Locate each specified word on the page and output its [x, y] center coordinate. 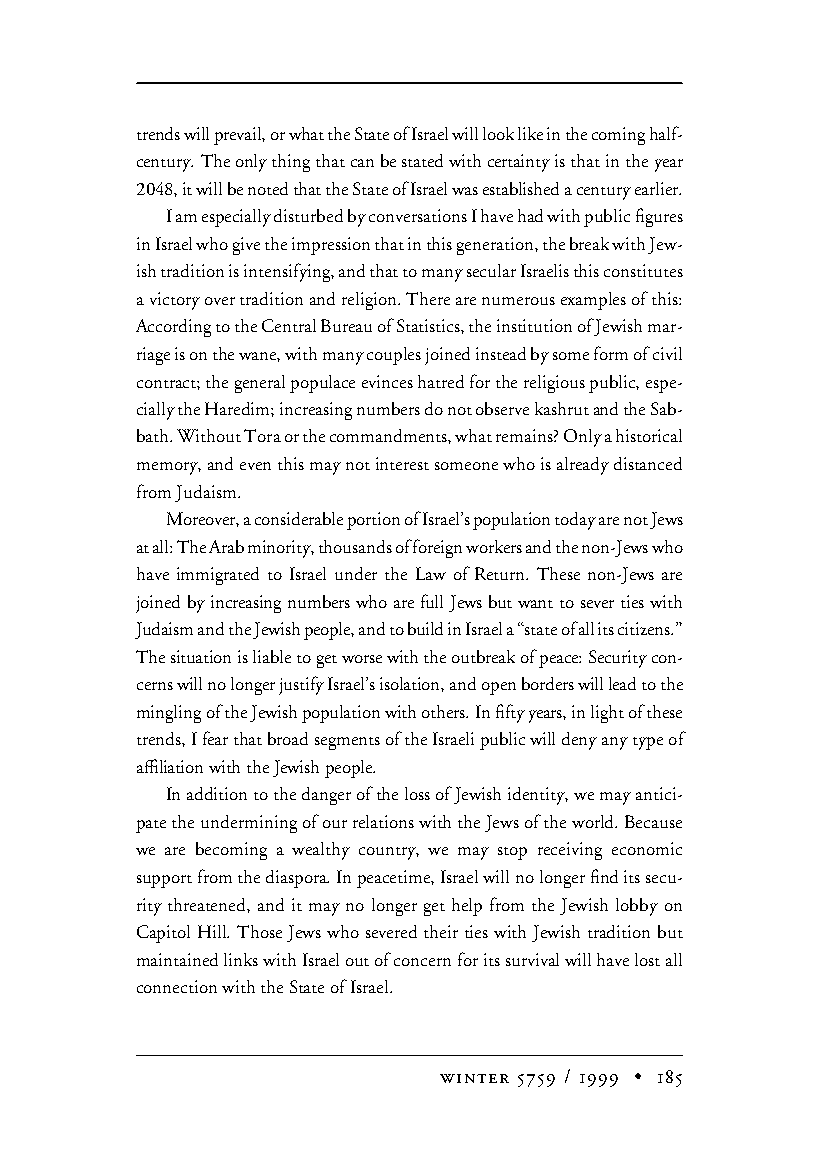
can [362, 163]
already [583, 466]
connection [177, 986]
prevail [239, 136]
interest [402, 463]
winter [474, 1078]
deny [579, 741]
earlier [658, 188]
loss [417, 793]
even [255, 466]
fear [215, 738]
